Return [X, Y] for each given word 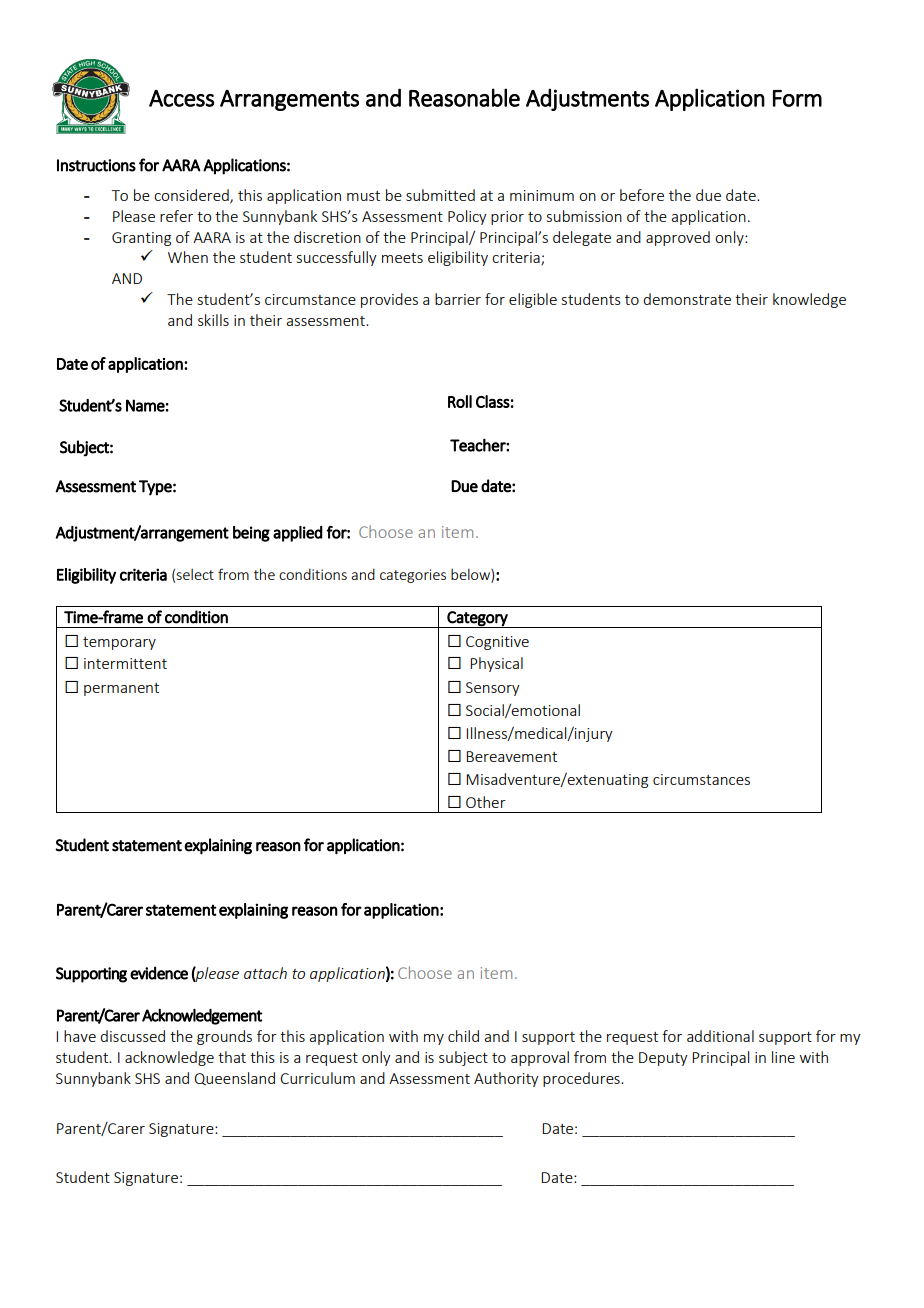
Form [797, 98]
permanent [121, 689]
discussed [132, 1036]
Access [181, 98]
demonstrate [687, 299]
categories [413, 576]
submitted [440, 195]
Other [486, 802]
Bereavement [511, 756]
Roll [460, 401]
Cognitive [497, 643]
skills [213, 320]
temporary [119, 643]
